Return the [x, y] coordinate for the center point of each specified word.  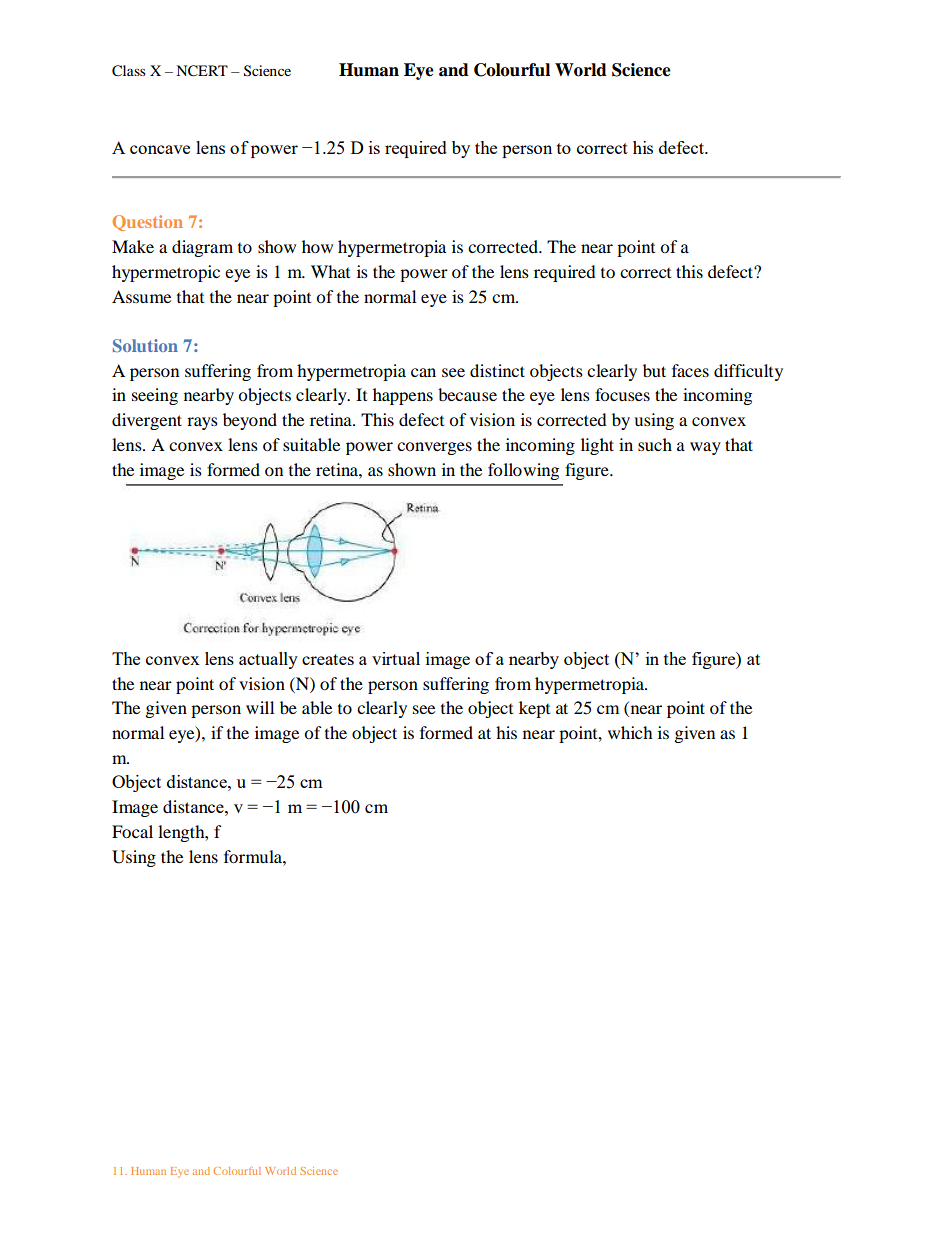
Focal [132, 831]
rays [202, 423]
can [423, 372]
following [523, 471]
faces [690, 370]
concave [160, 149]
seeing [155, 396]
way [705, 448]
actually [268, 660]
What [330, 271]
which [630, 732]
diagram [202, 248]
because [467, 394]
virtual [396, 658]
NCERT [202, 71]
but [654, 370]
